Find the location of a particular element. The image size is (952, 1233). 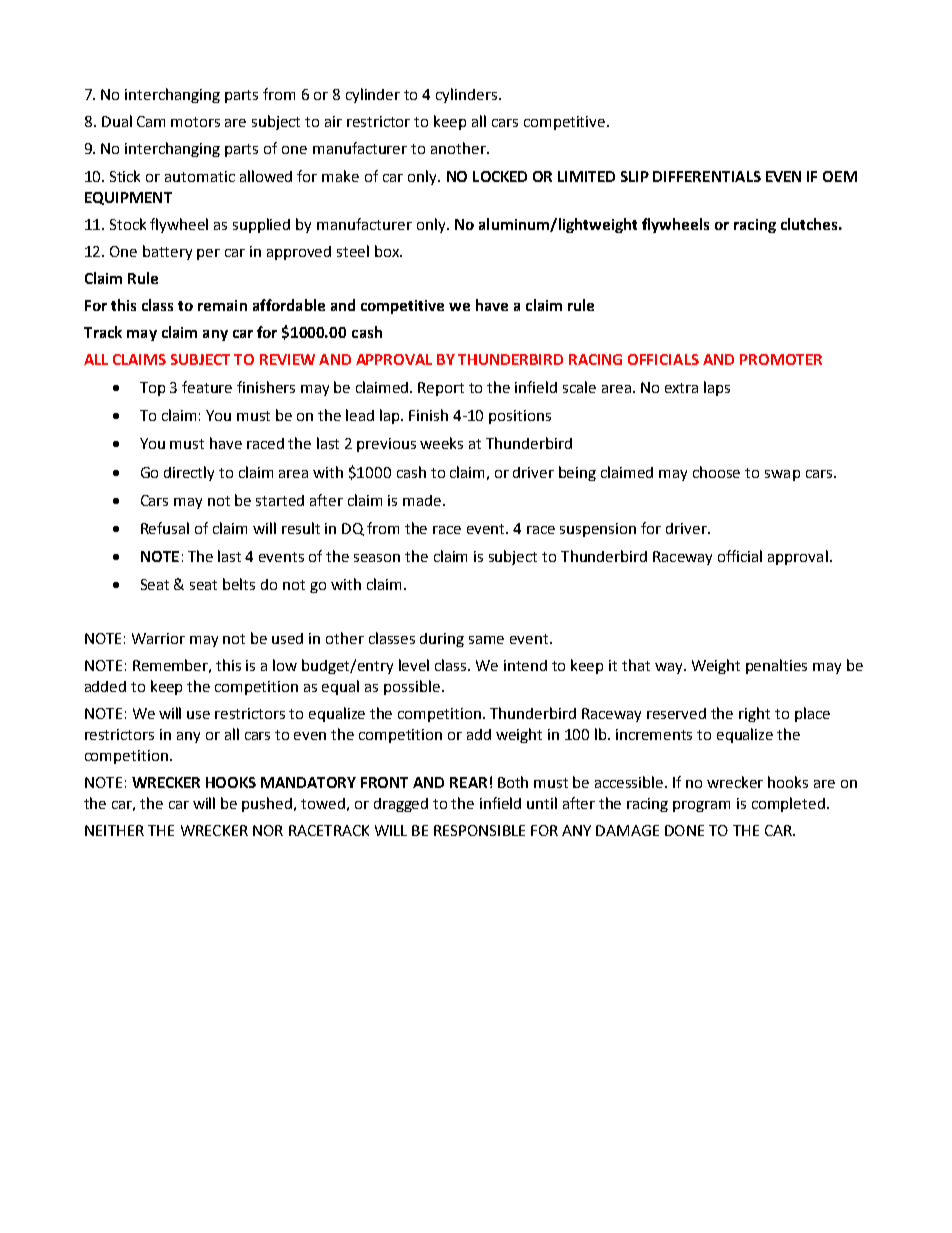

RESPONSIBLE is located at coordinates (479, 830).
